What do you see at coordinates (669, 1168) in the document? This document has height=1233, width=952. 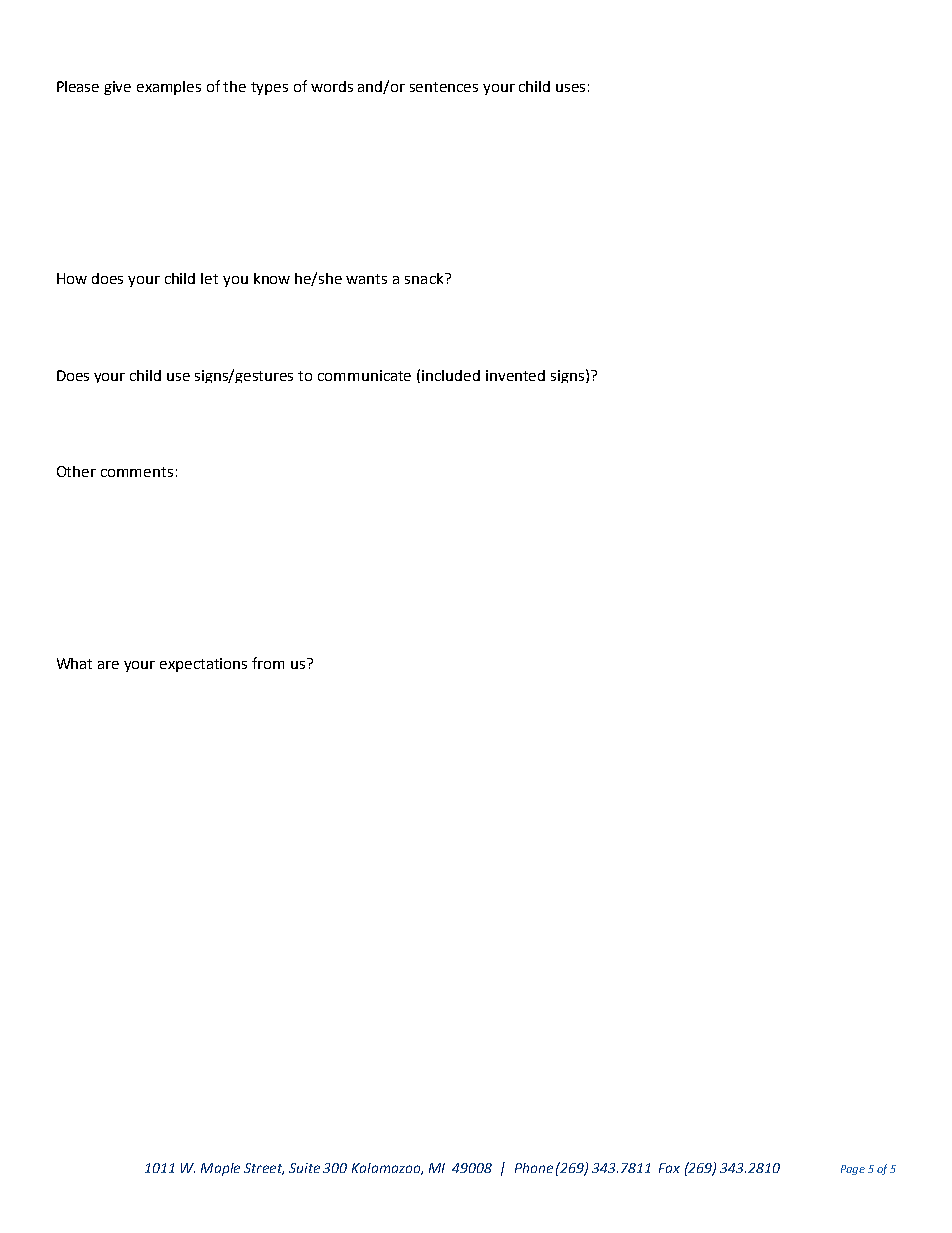 I see `Fax` at bounding box center [669, 1168].
